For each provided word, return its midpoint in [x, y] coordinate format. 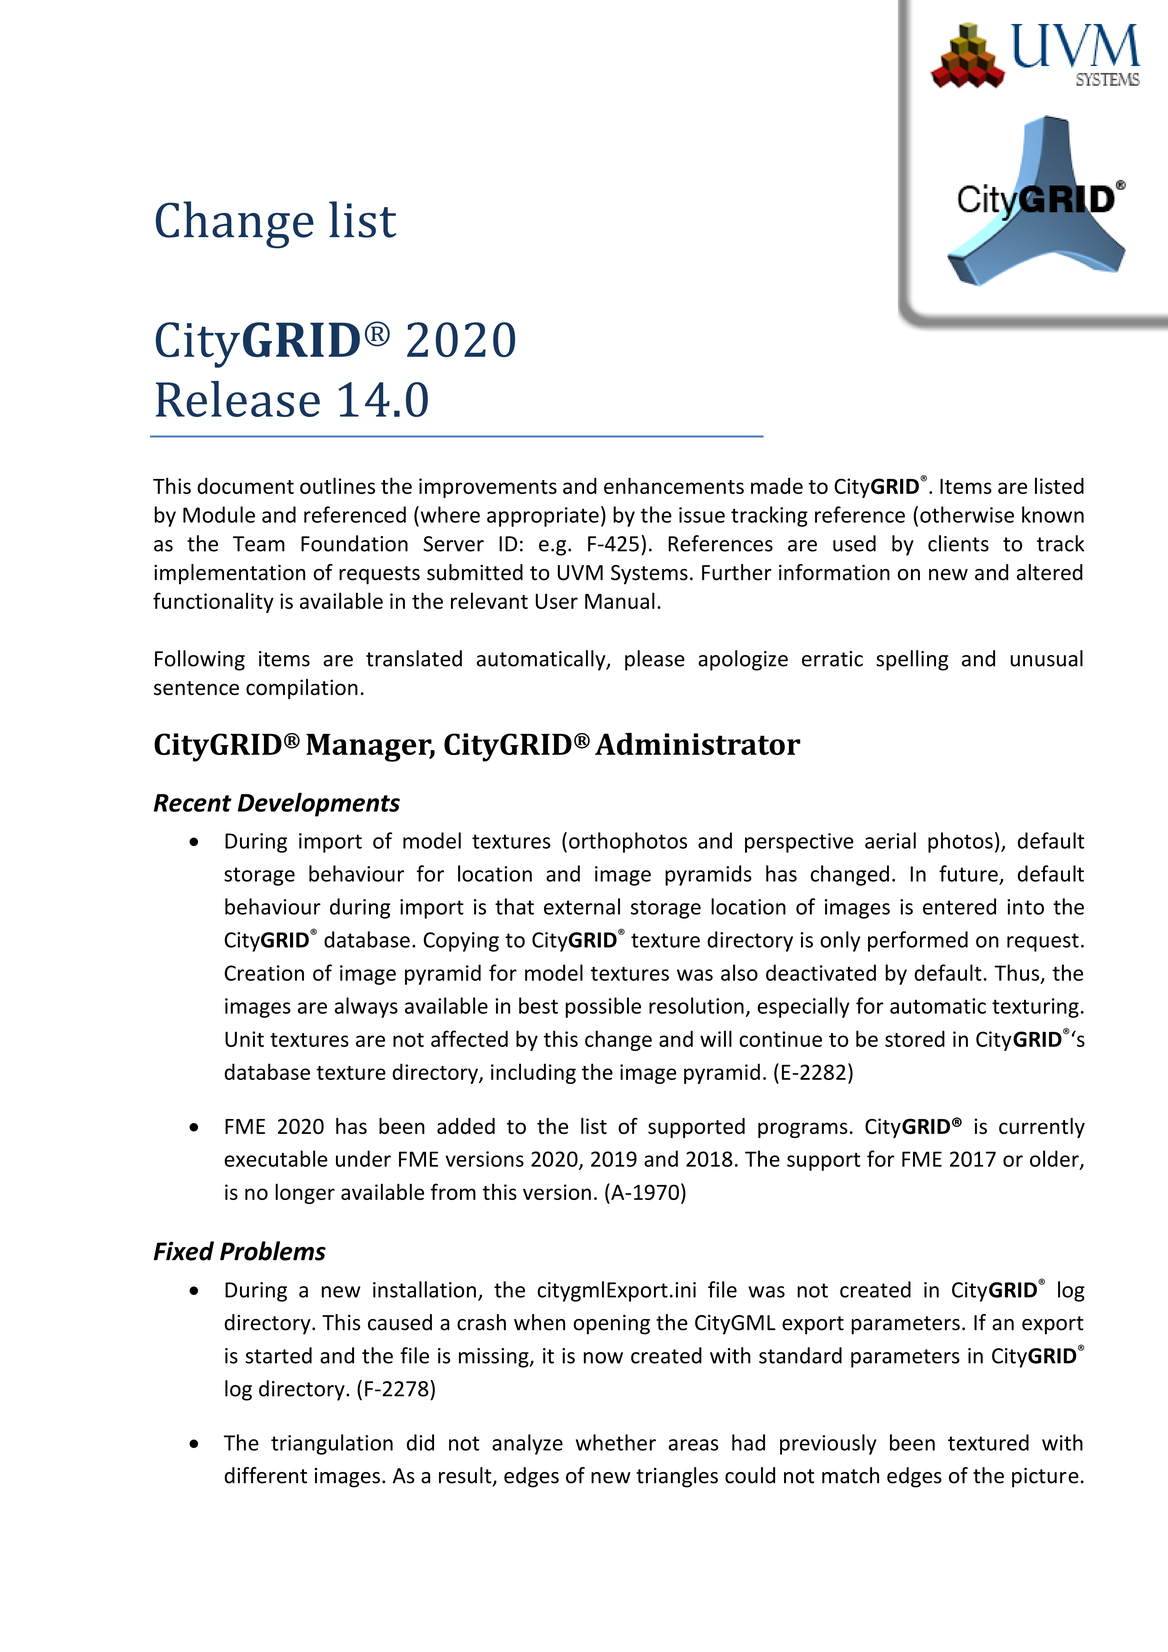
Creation [264, 973]
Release [238, 399]
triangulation [332, 1444]
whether [616, 1442]
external [582, 906]
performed [918, 941]
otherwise [967, 514]
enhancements [674, 485]
